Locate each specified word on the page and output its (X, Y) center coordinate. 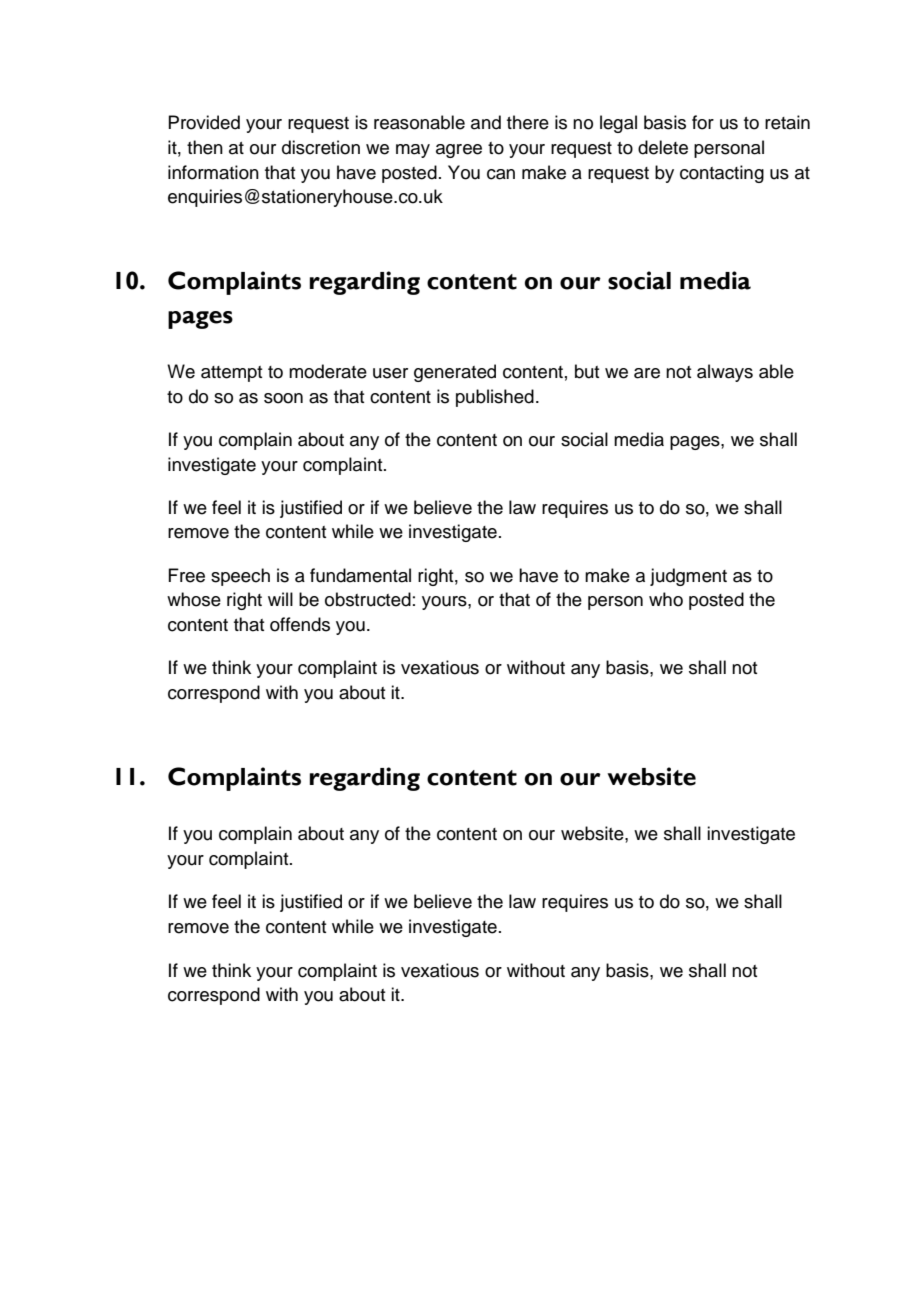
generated (455, 373)
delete (663, 147)
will (280, 599)
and (486, 122)
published (495, 398)
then (205, 147)
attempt (231, 374)
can (501, 174)
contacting (722, 174)
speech (240, 577)
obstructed (368, 599)
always (725, 373)
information (213, 172)
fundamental (360, 575)
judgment (688, 577)
